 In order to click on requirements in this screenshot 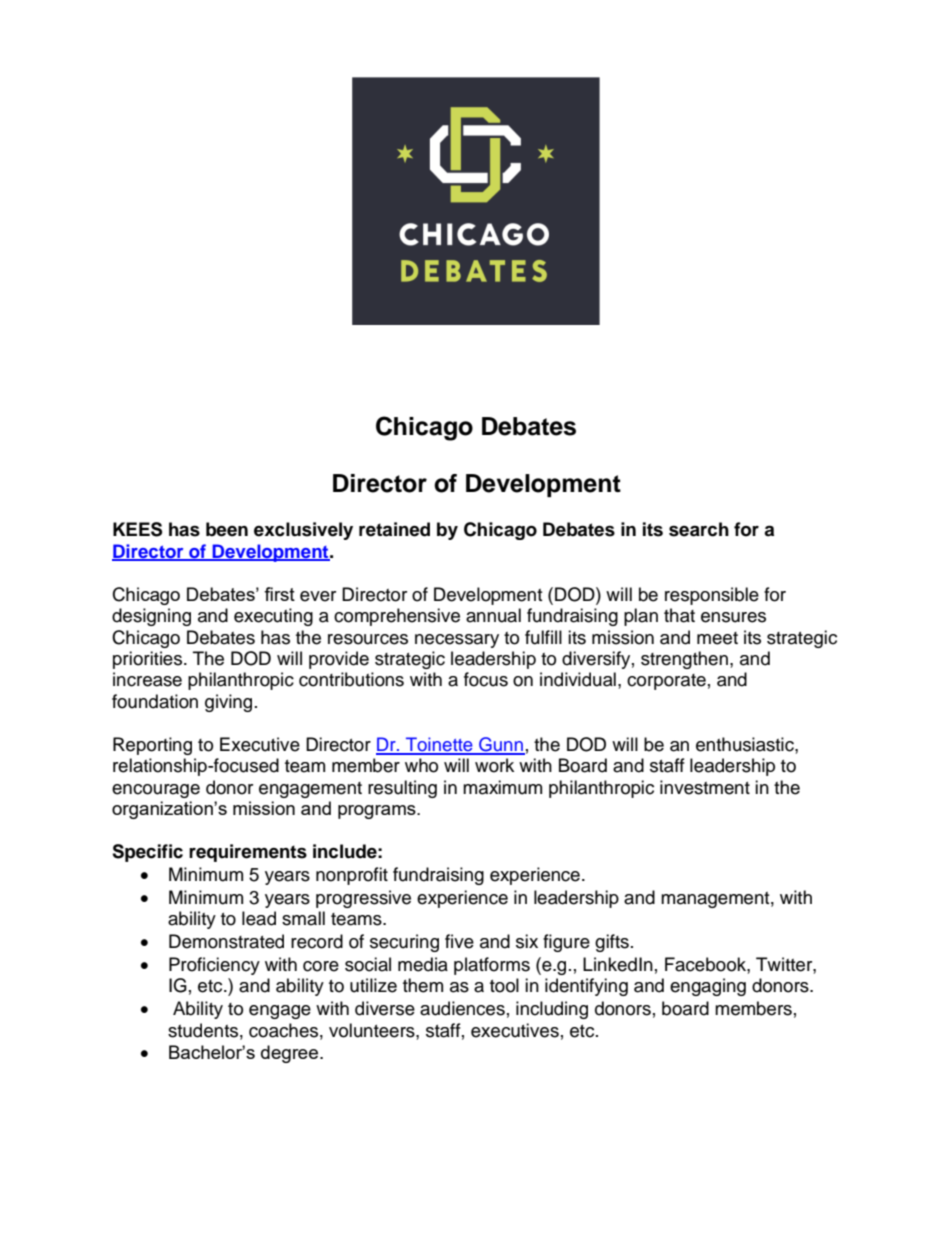, I will do `click(248, 853)`.
